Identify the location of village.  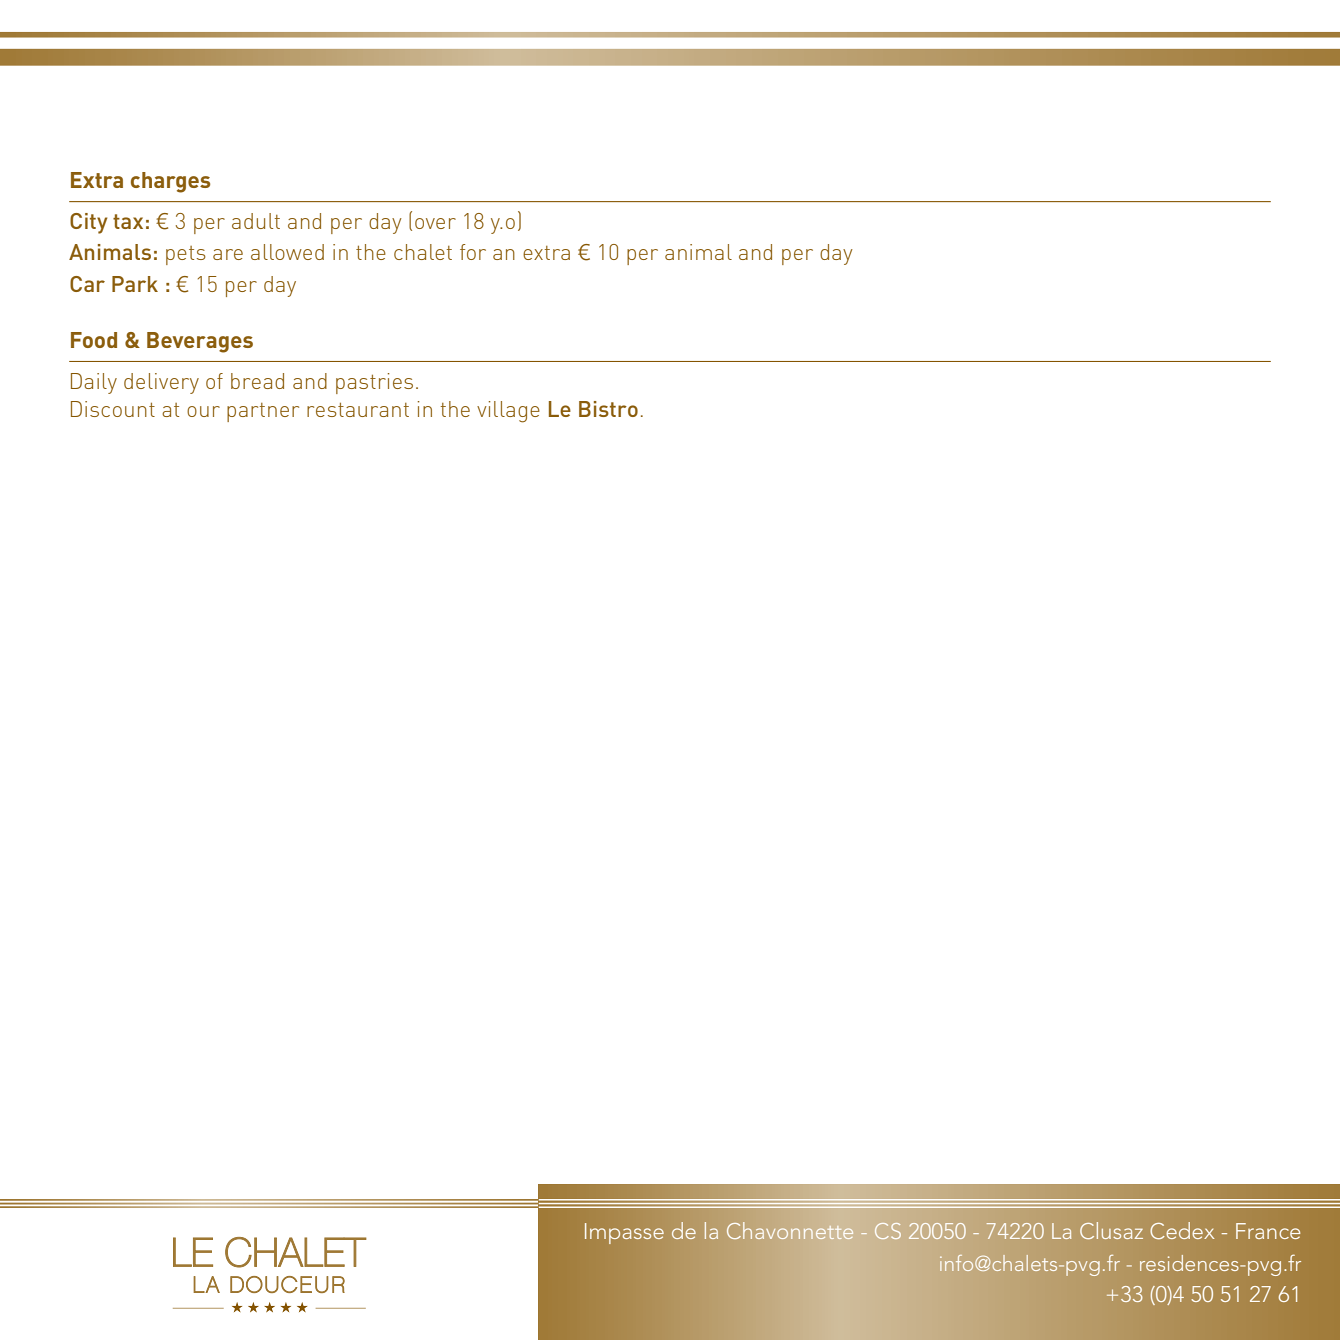
(508, 412).
